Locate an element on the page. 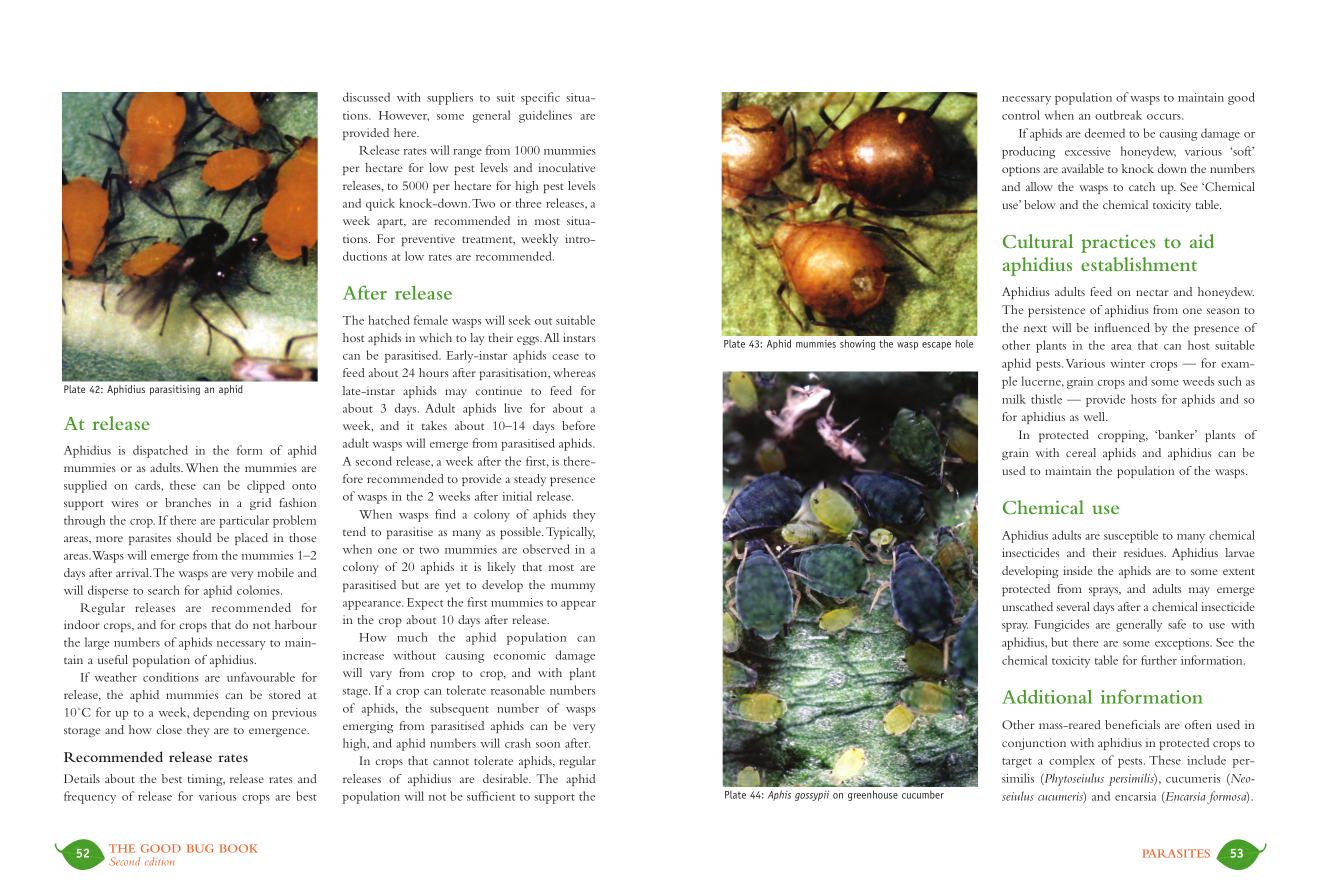 Image resolution: width=1318 pixels, height=896 pixels. seek is located at coordinates (520, 320).
